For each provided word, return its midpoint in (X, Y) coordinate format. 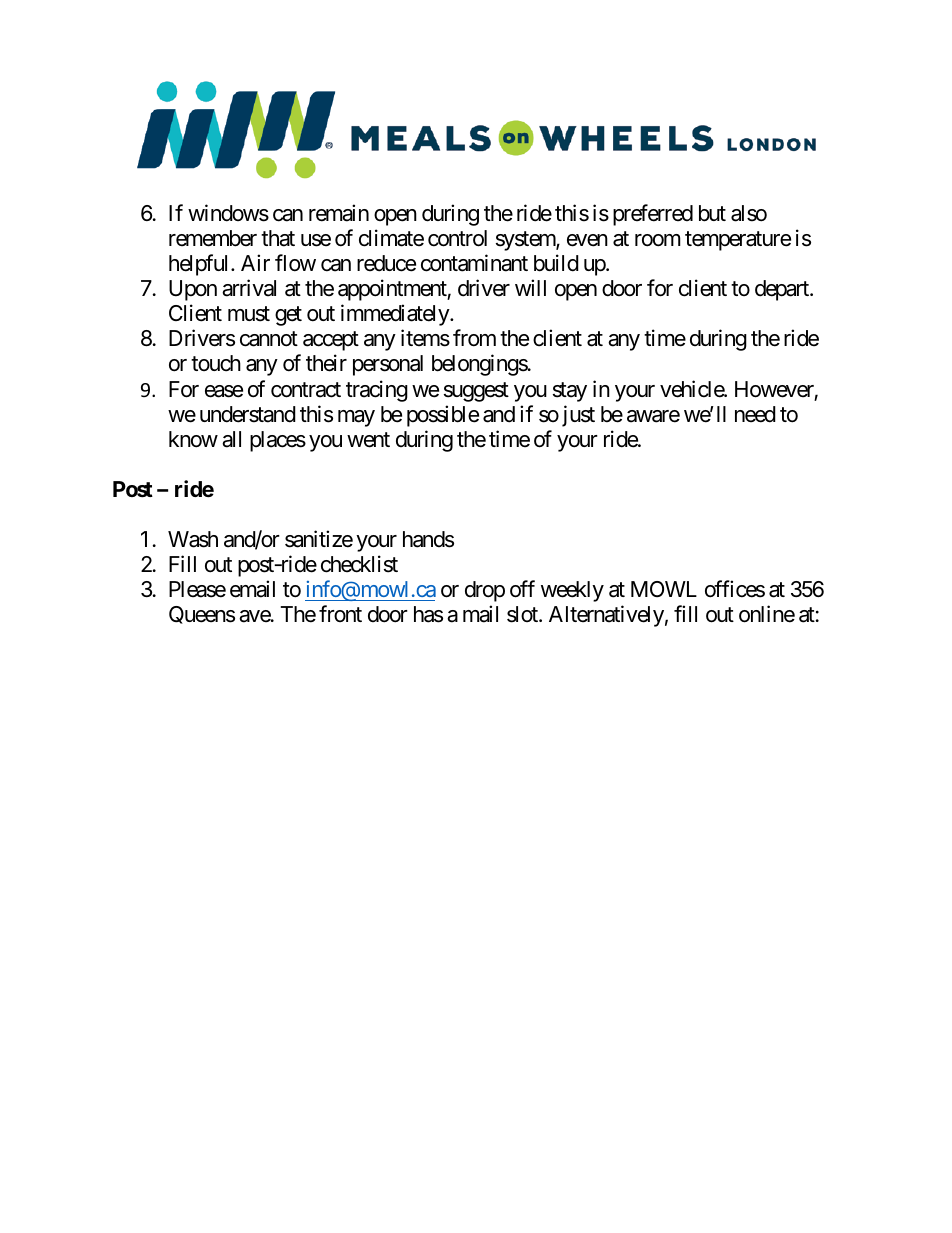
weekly (572, 591)
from (474, 338)
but (712, 213)
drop (485, 591)
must (249, 314)
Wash (193, 539)
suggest (476, 392)
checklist (359, 564)
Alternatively (606, 616)
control (457, 238)
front (340, 613)
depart (783, 290)
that (278, 238)
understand (248, 414)
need (755, 414)
